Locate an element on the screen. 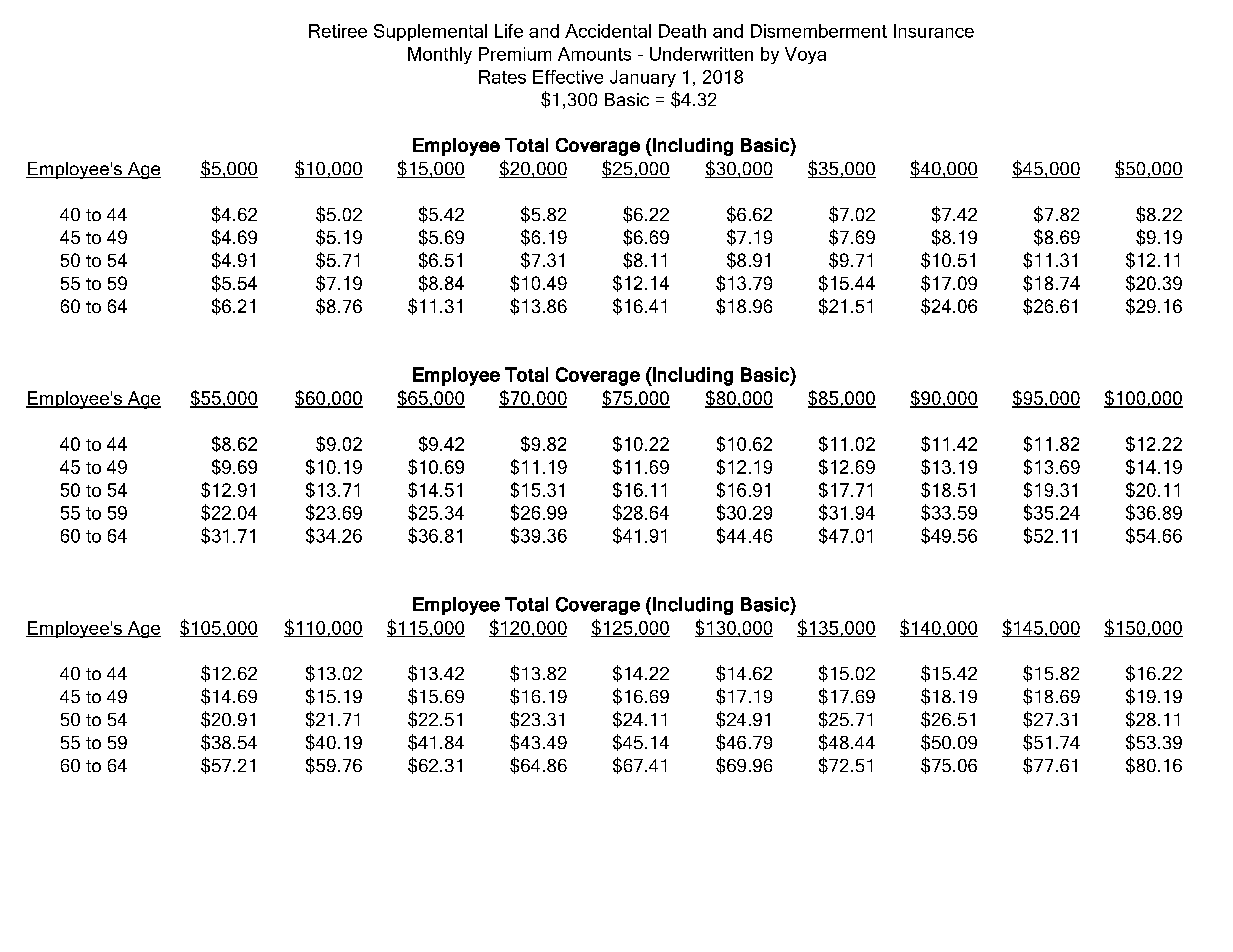  Rates is located at coordinates (502, 77).
